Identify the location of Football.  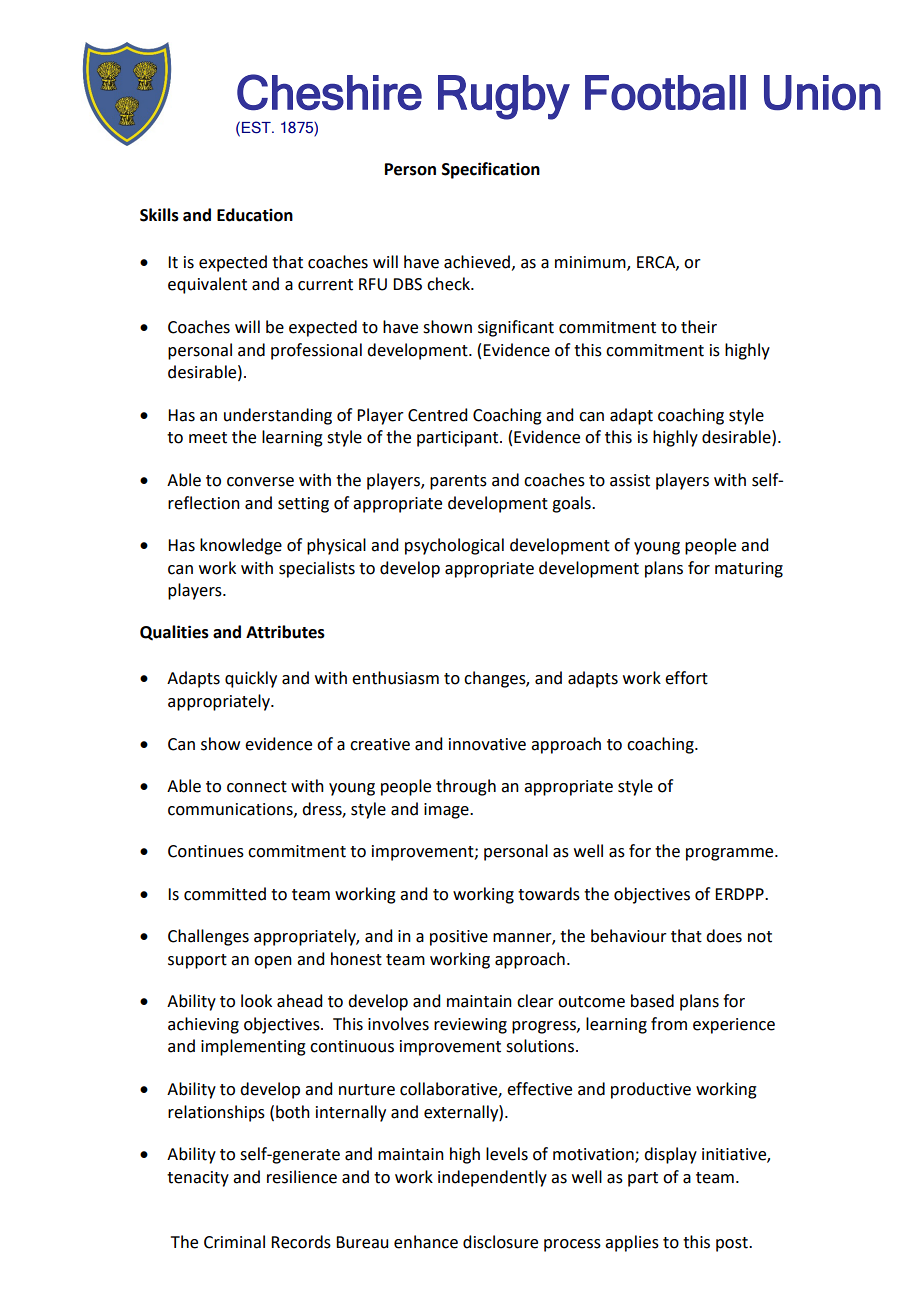
(665, 93).
